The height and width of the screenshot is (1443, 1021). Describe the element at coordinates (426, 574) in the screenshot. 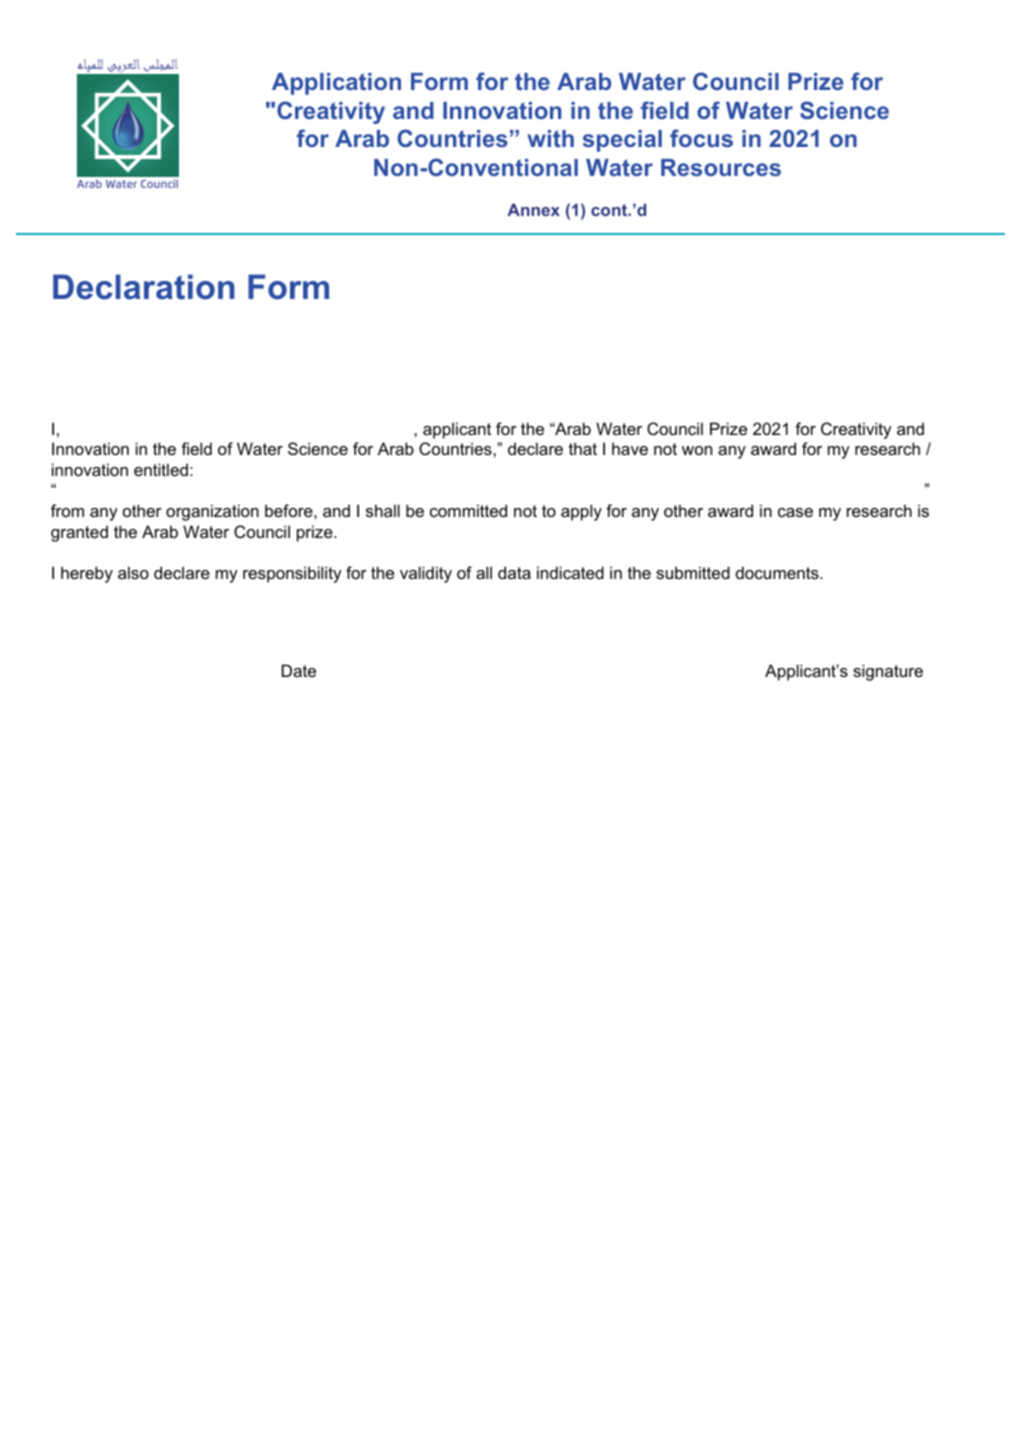

I see `validity` at that location.
